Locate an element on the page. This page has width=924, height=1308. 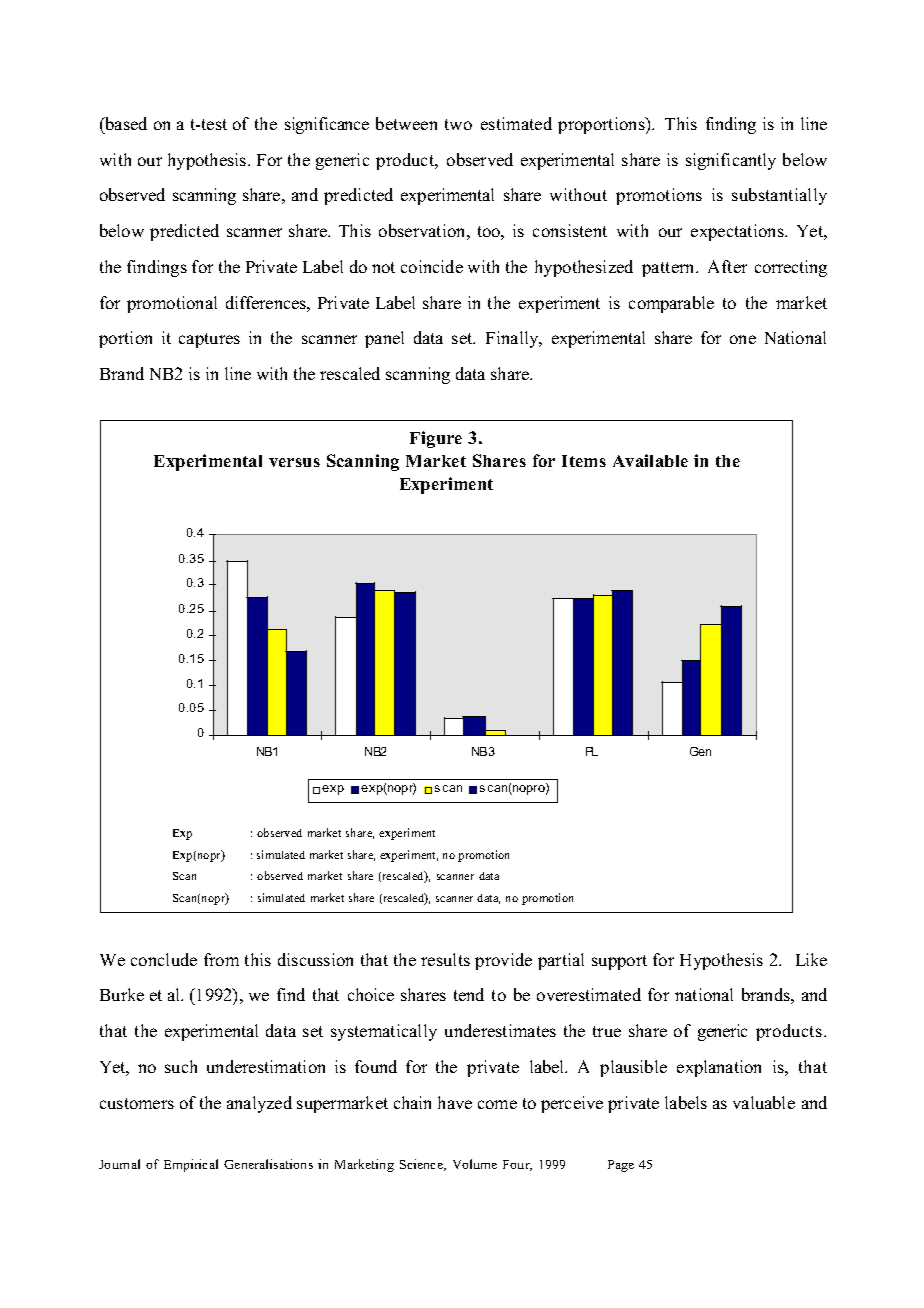
Empirical is located at coordinates (191, 1165).
